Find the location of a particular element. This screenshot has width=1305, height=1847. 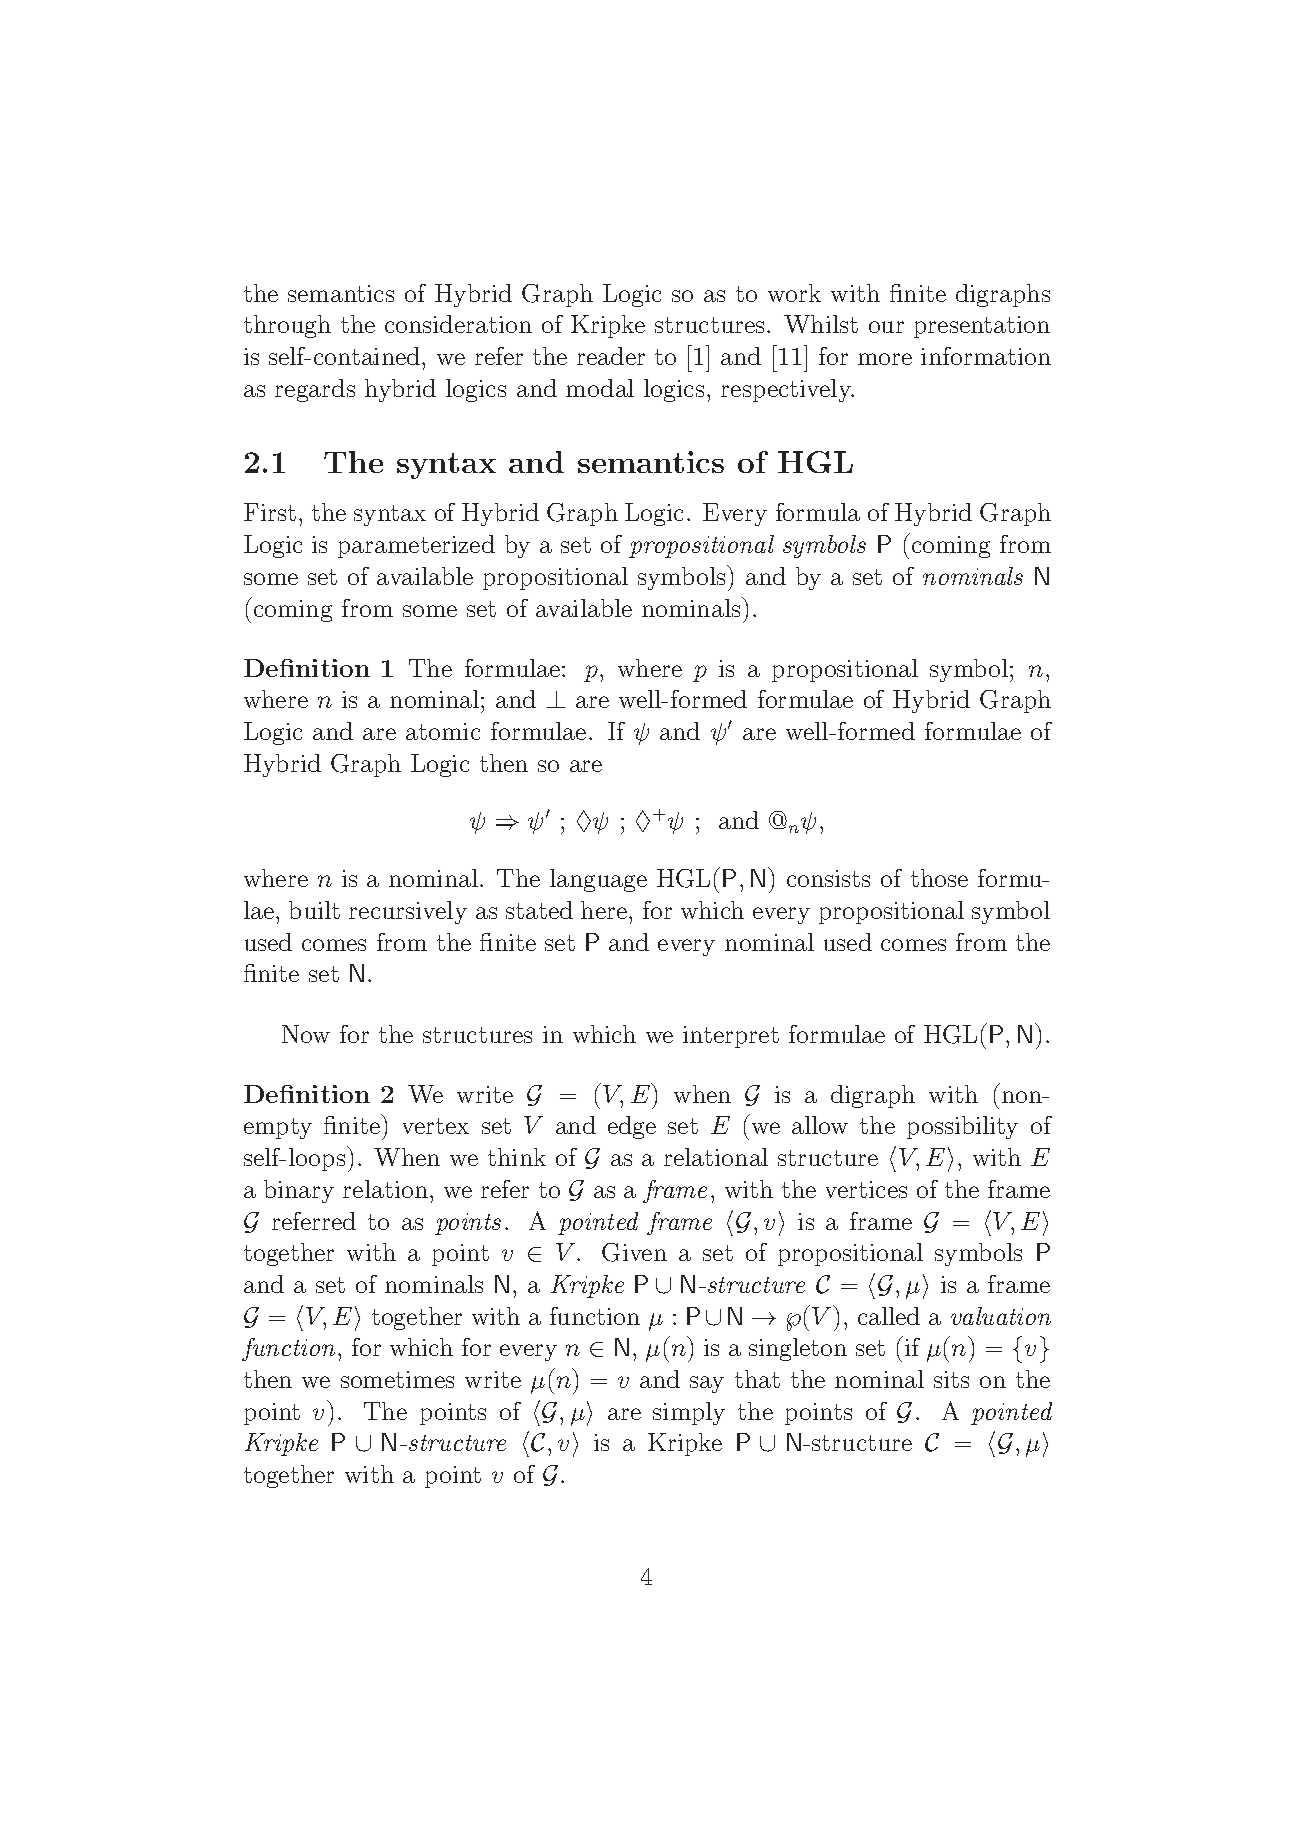

binary is located at coordinates (299, 1191).
